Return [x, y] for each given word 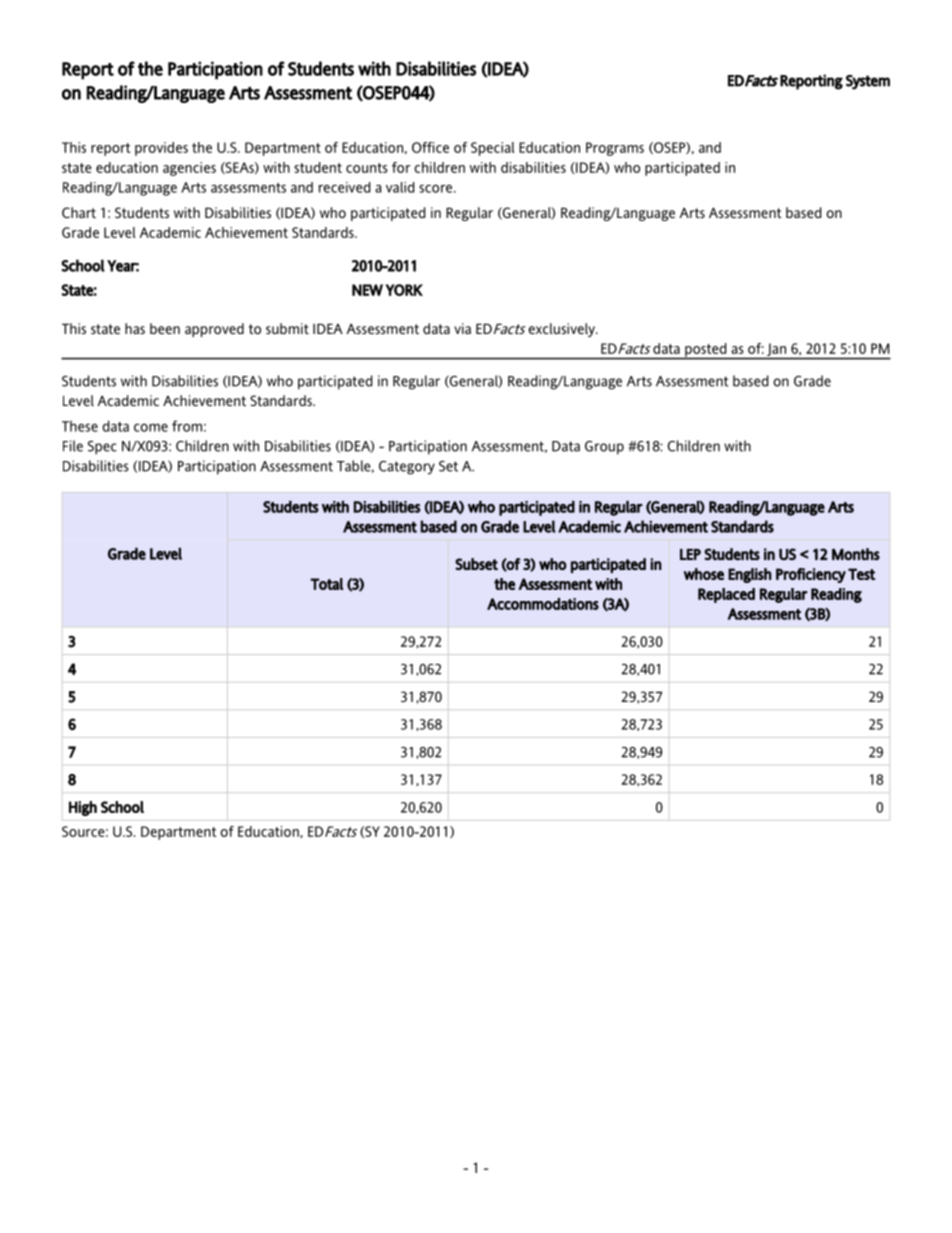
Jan [776, 351]
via [462, 328]
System [868, 82]
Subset [476, 564]
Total [326, 584]
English [750, 575]
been [165, 328]
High [83, 808]
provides [161, 149]
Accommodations [543, 604]
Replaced [726, 595]
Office [430, 147]
